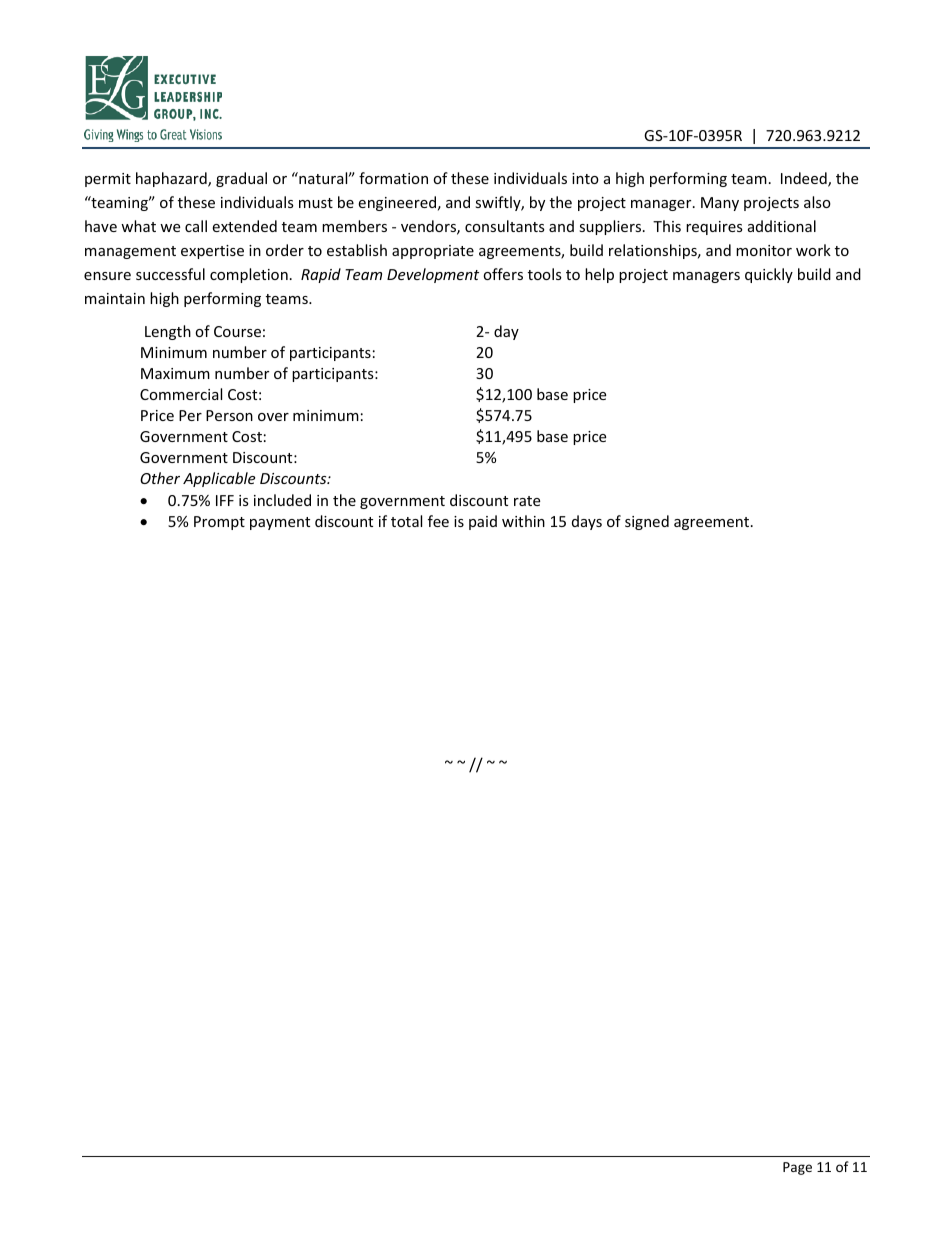 The image size is (952, 1233). What do you see at coordinates (797, 1168) in the screenshot?
I see `Page` at bounding box center [797, 1168].
